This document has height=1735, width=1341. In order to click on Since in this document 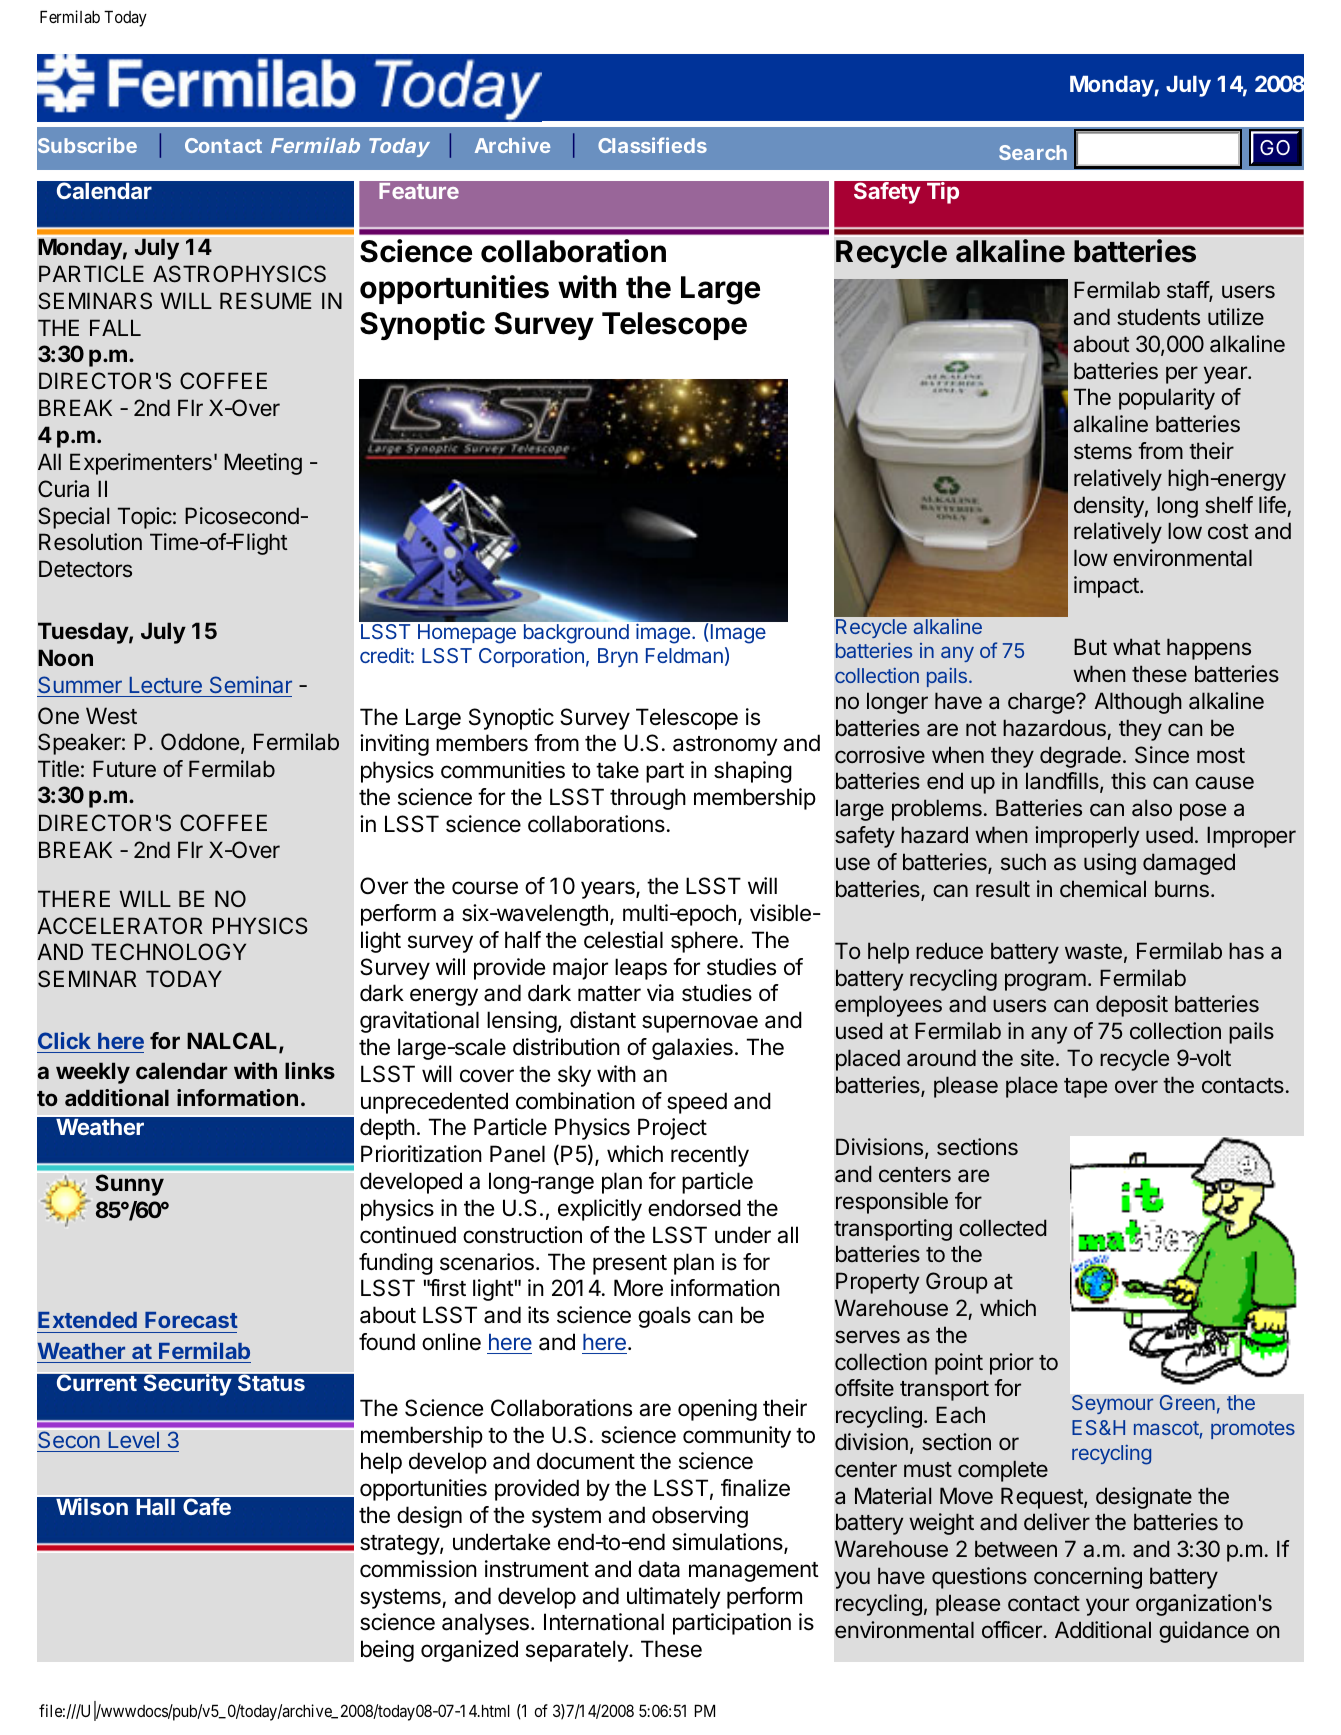, I will do `click(1162, 755)`.
